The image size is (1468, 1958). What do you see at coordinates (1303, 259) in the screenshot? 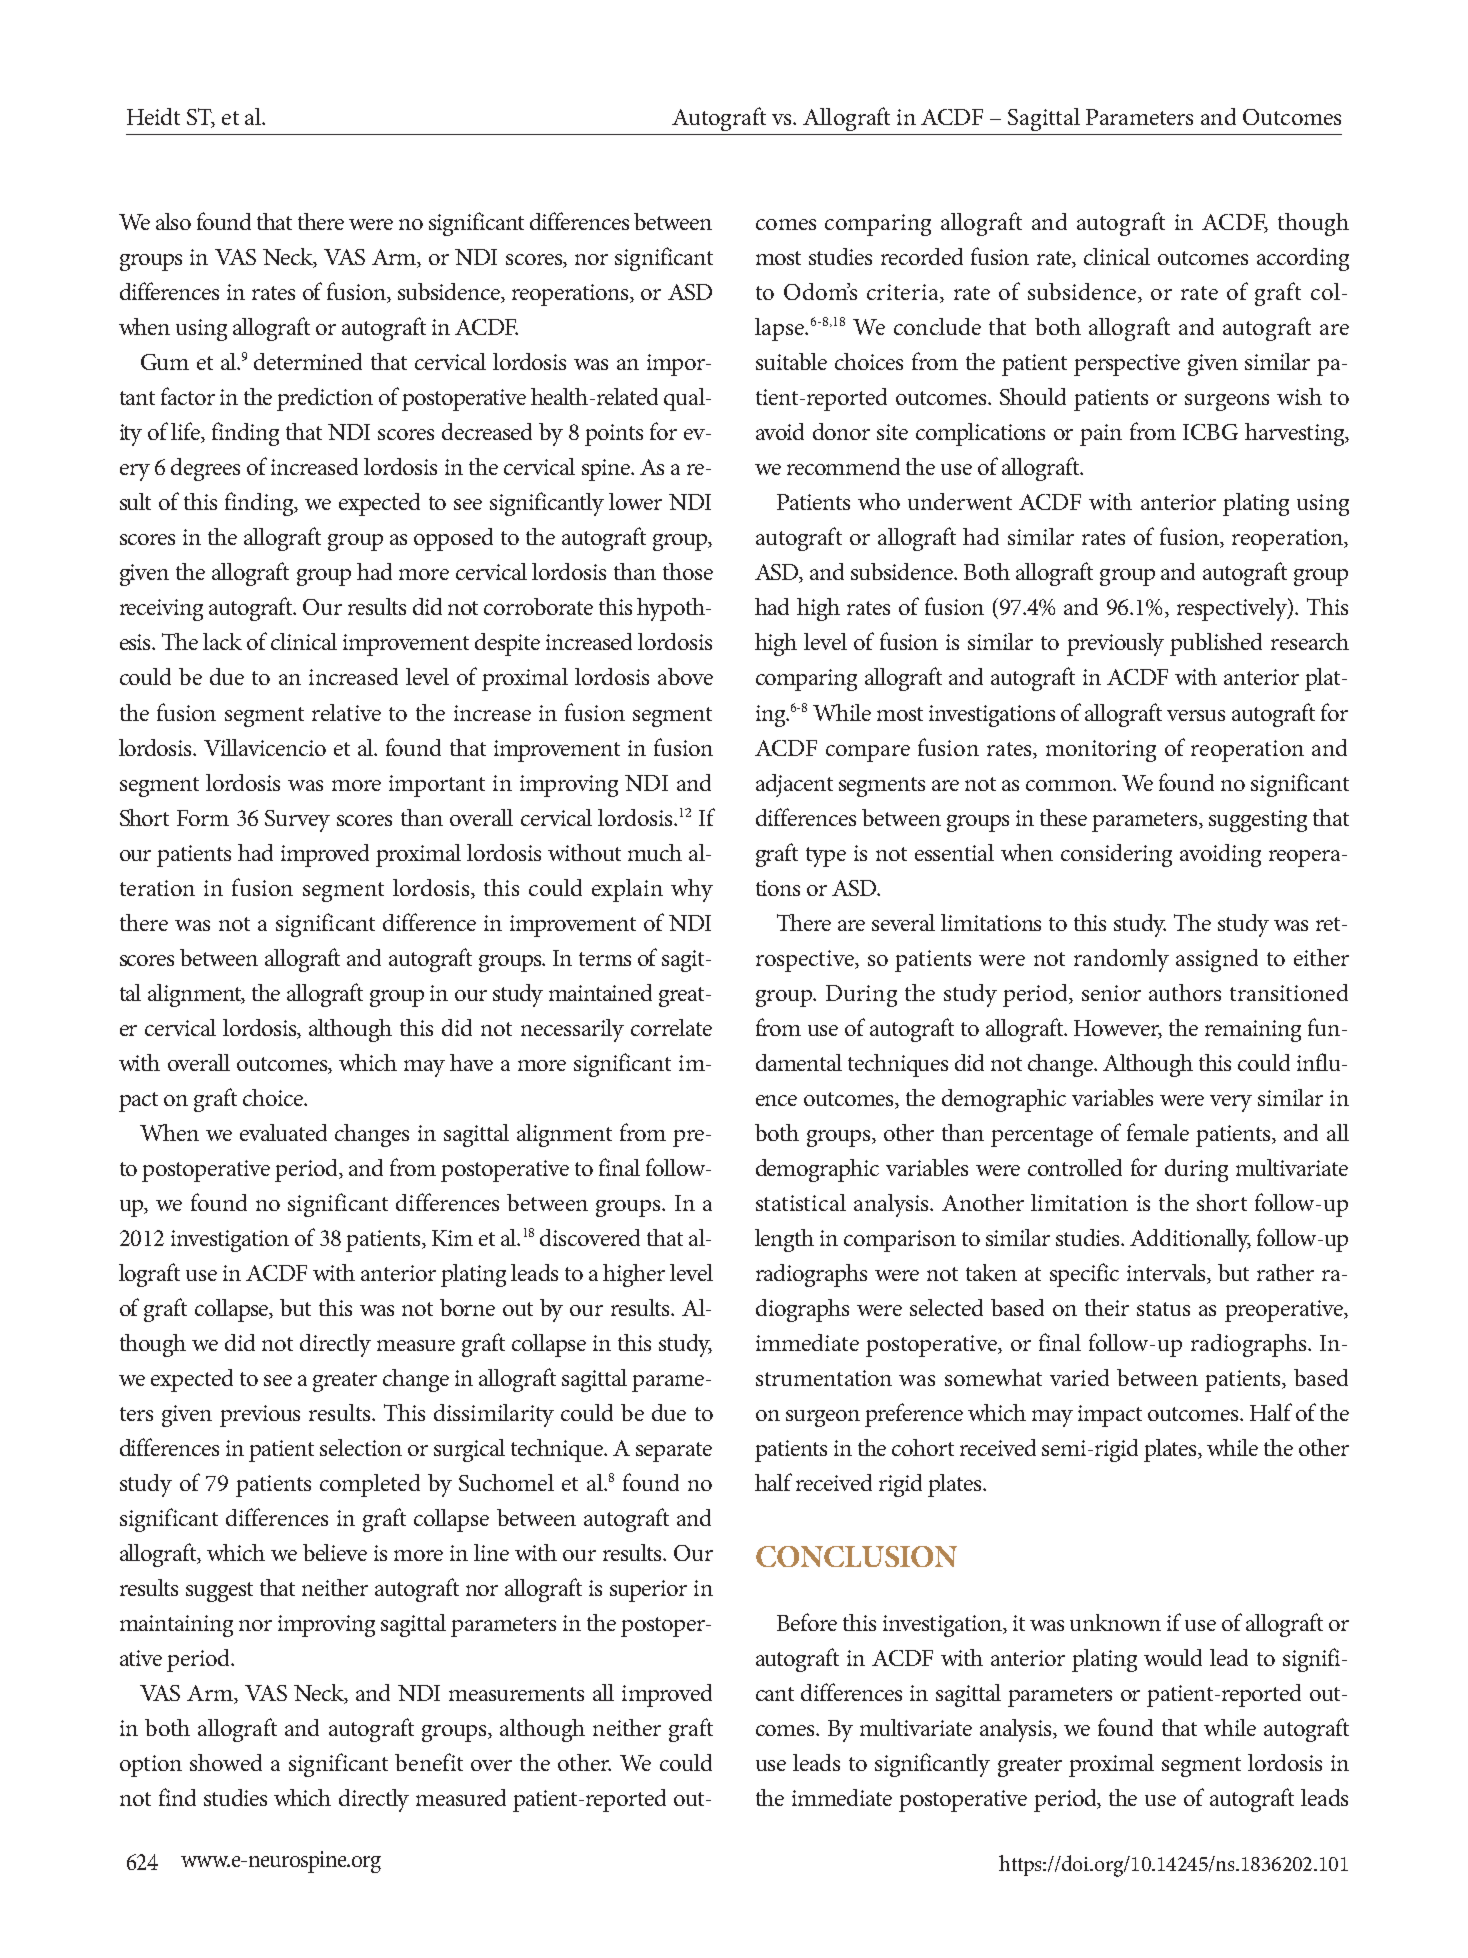
I see `according` at bounding box center [1303, 259].
